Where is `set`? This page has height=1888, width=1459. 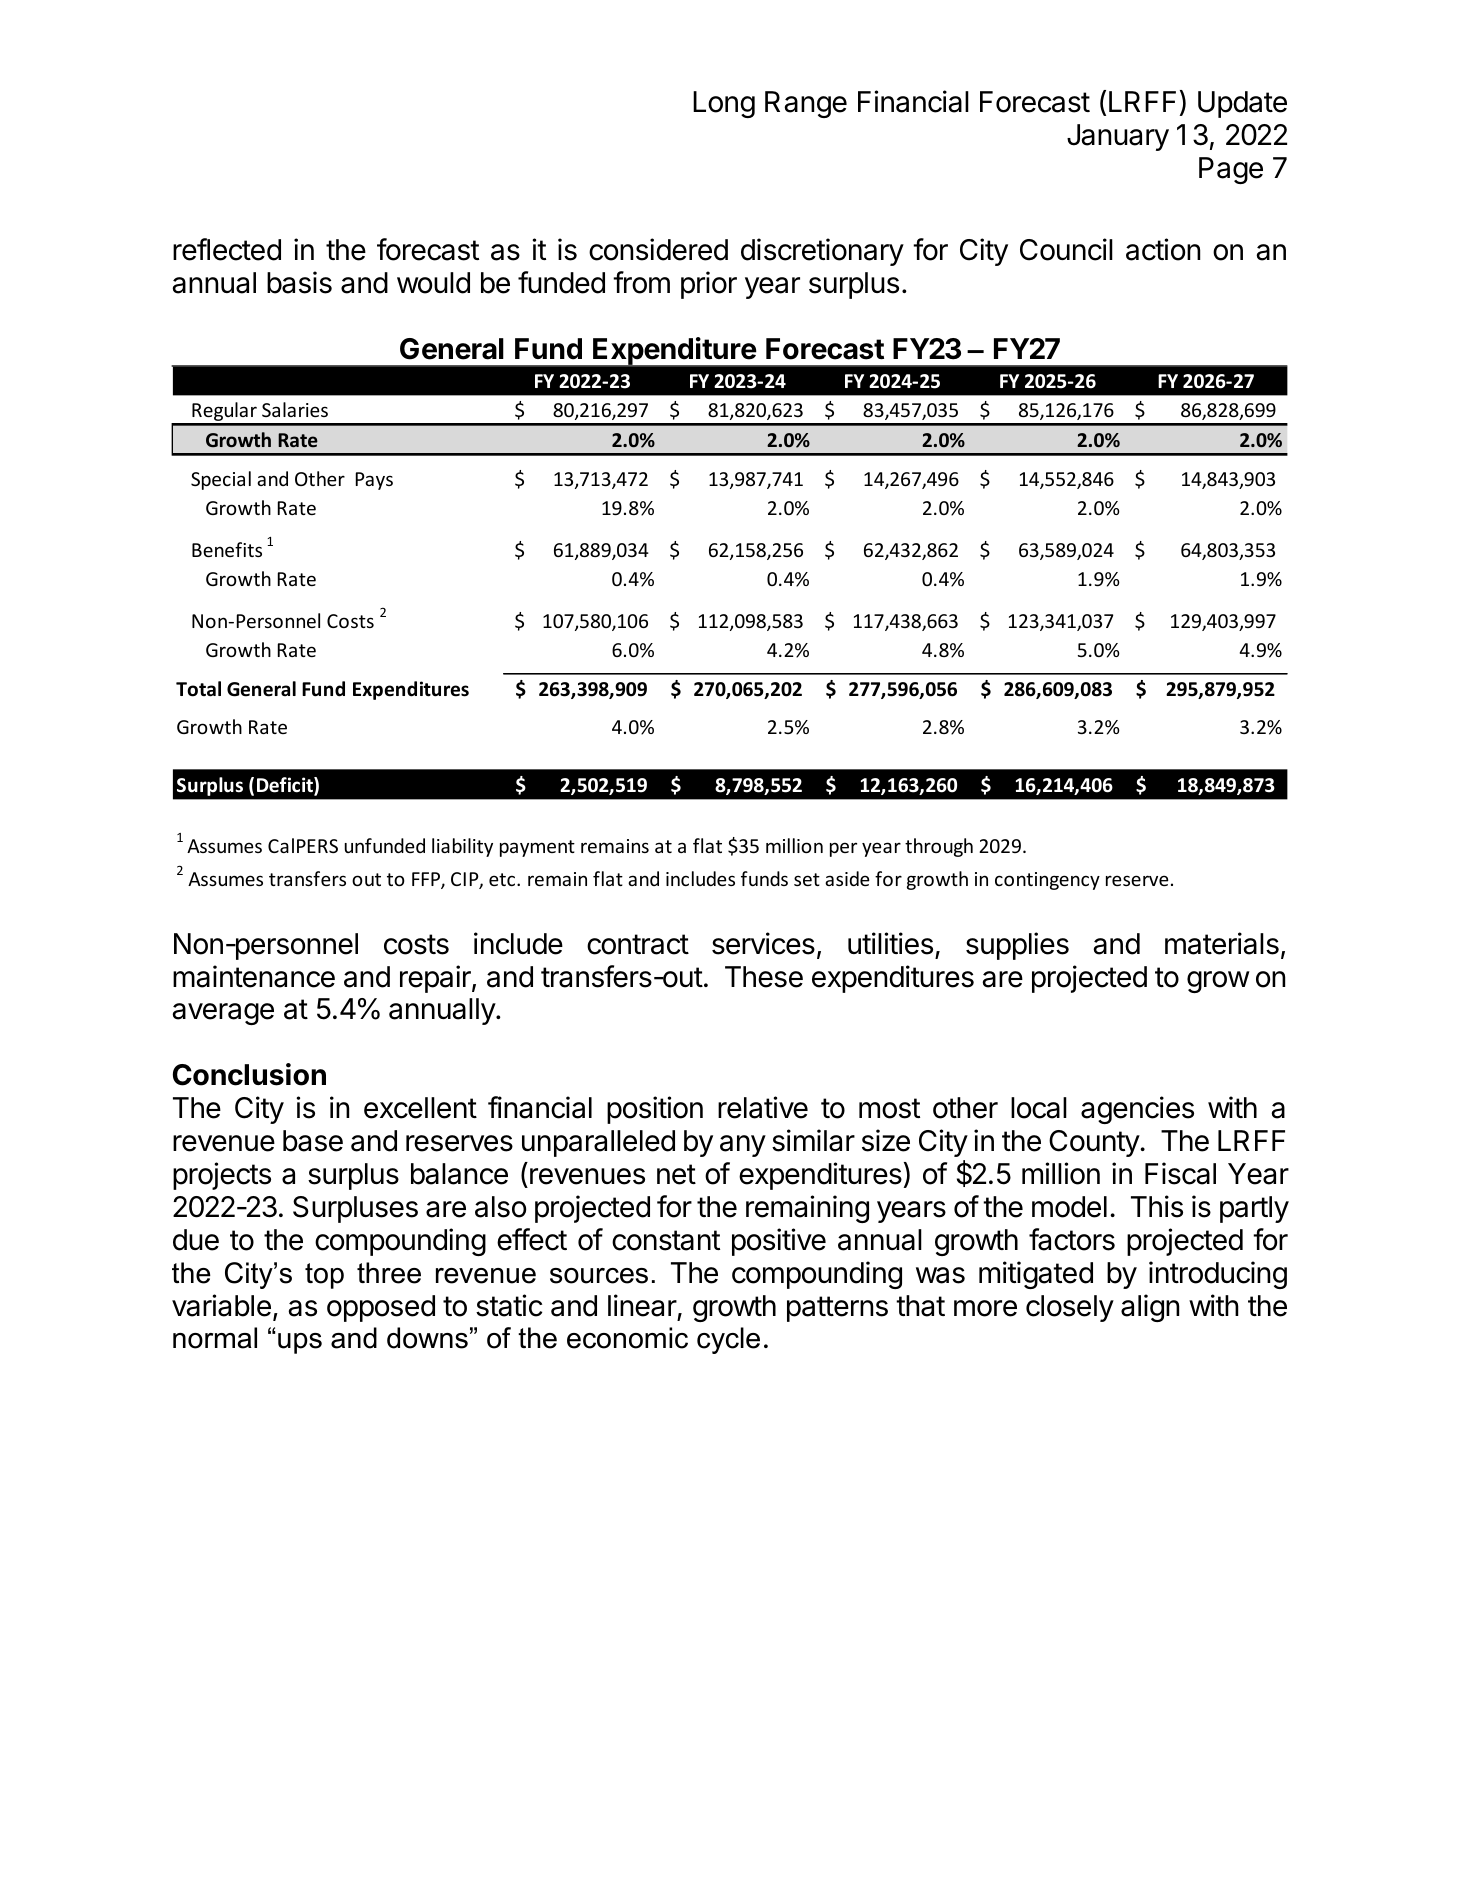 set is located at coordinates (807, 879).
